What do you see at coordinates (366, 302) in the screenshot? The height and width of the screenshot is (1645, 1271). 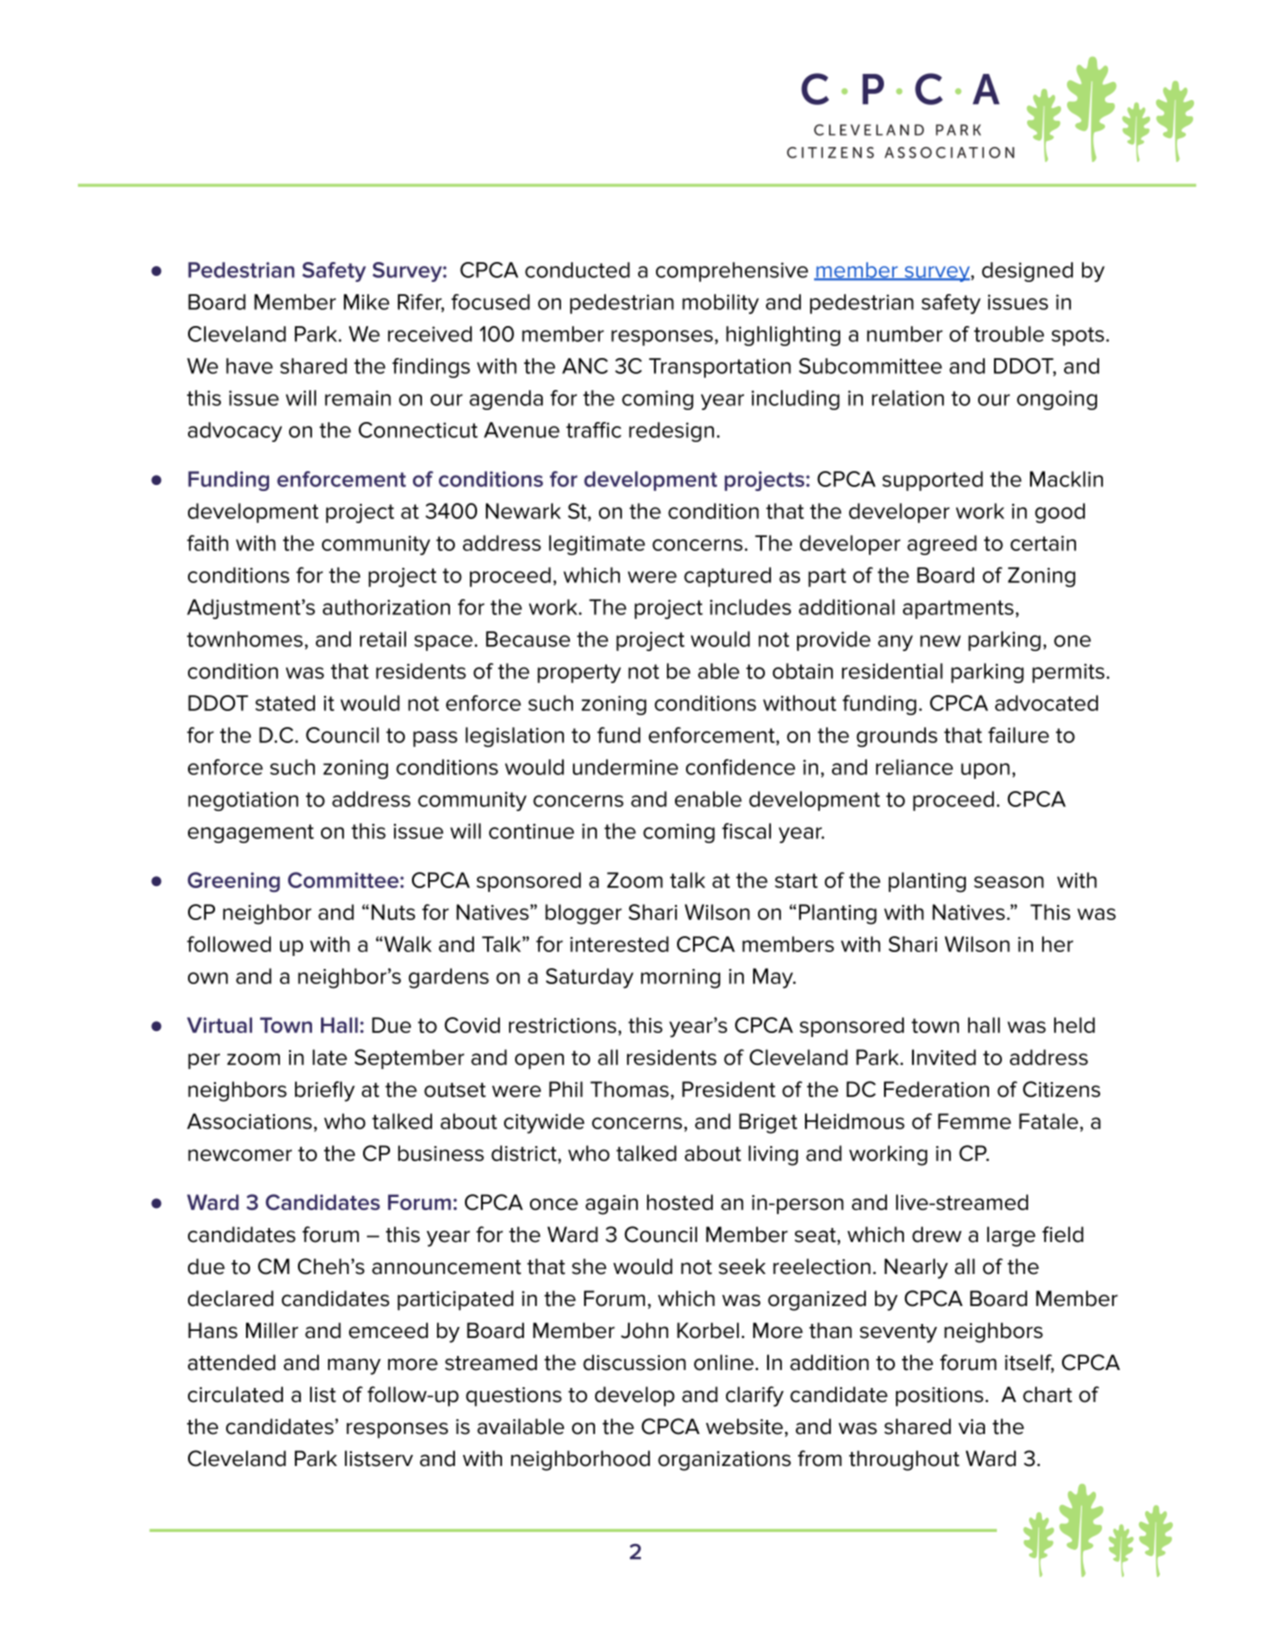 I see `Mike` at bounding box center [366, 302].
